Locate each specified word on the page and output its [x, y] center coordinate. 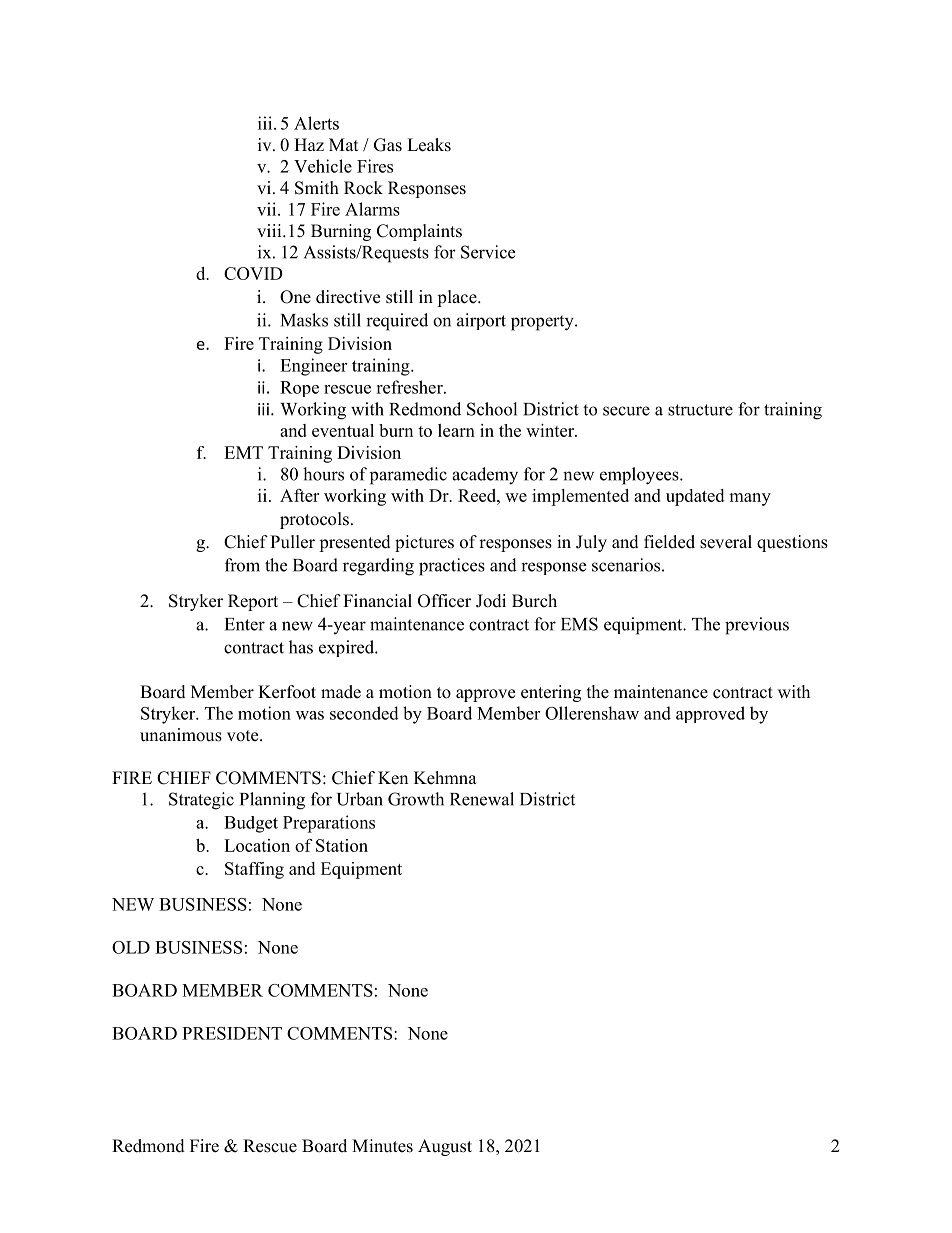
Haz [309, 144]
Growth [416, 799]
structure [700, 410]
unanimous [181, 735]
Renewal [482, 799]
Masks [304, 320]
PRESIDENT [232, 1033]
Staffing [254, 870]
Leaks [429, 145]
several [726, 542]
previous [757, 626]
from [242, 565]
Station [342, 845]
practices [452, 567]
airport [481, 321]
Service [488, 252]
